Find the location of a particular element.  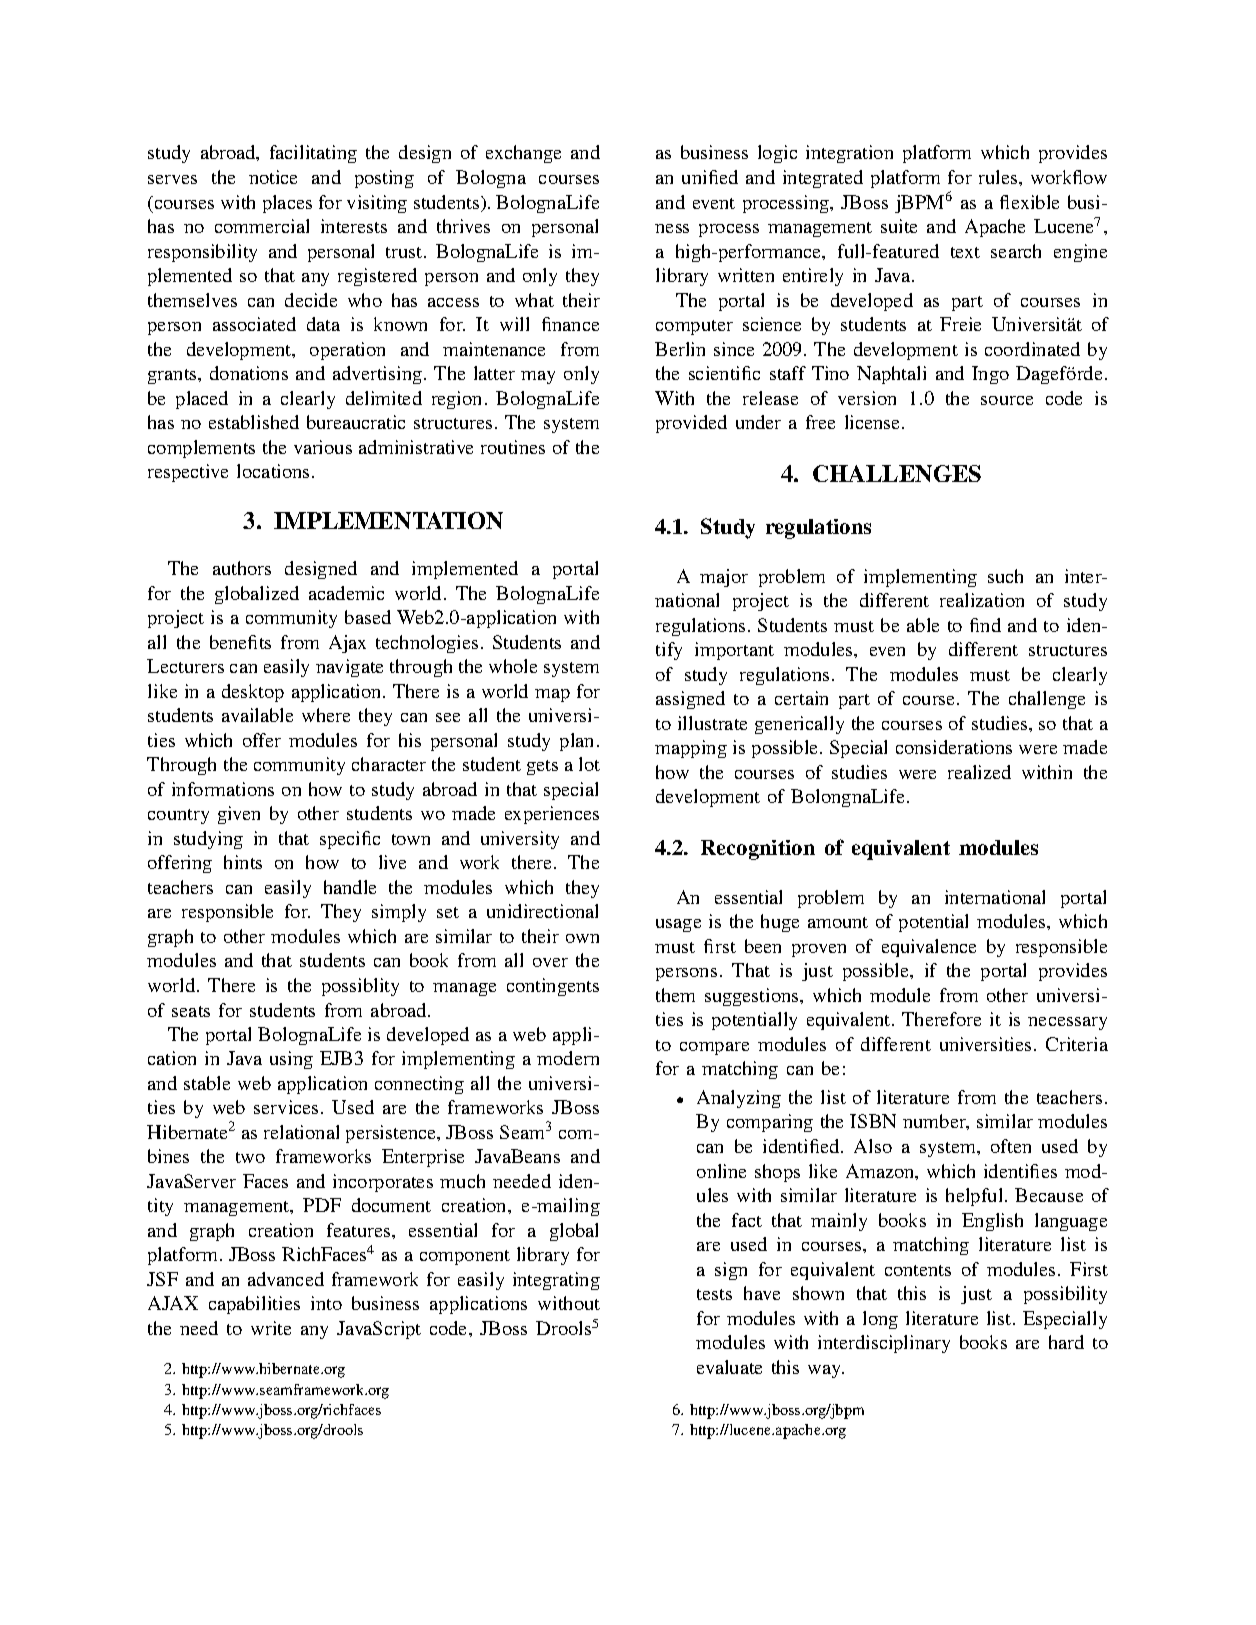

such is located at coordinates (1005, 576).
